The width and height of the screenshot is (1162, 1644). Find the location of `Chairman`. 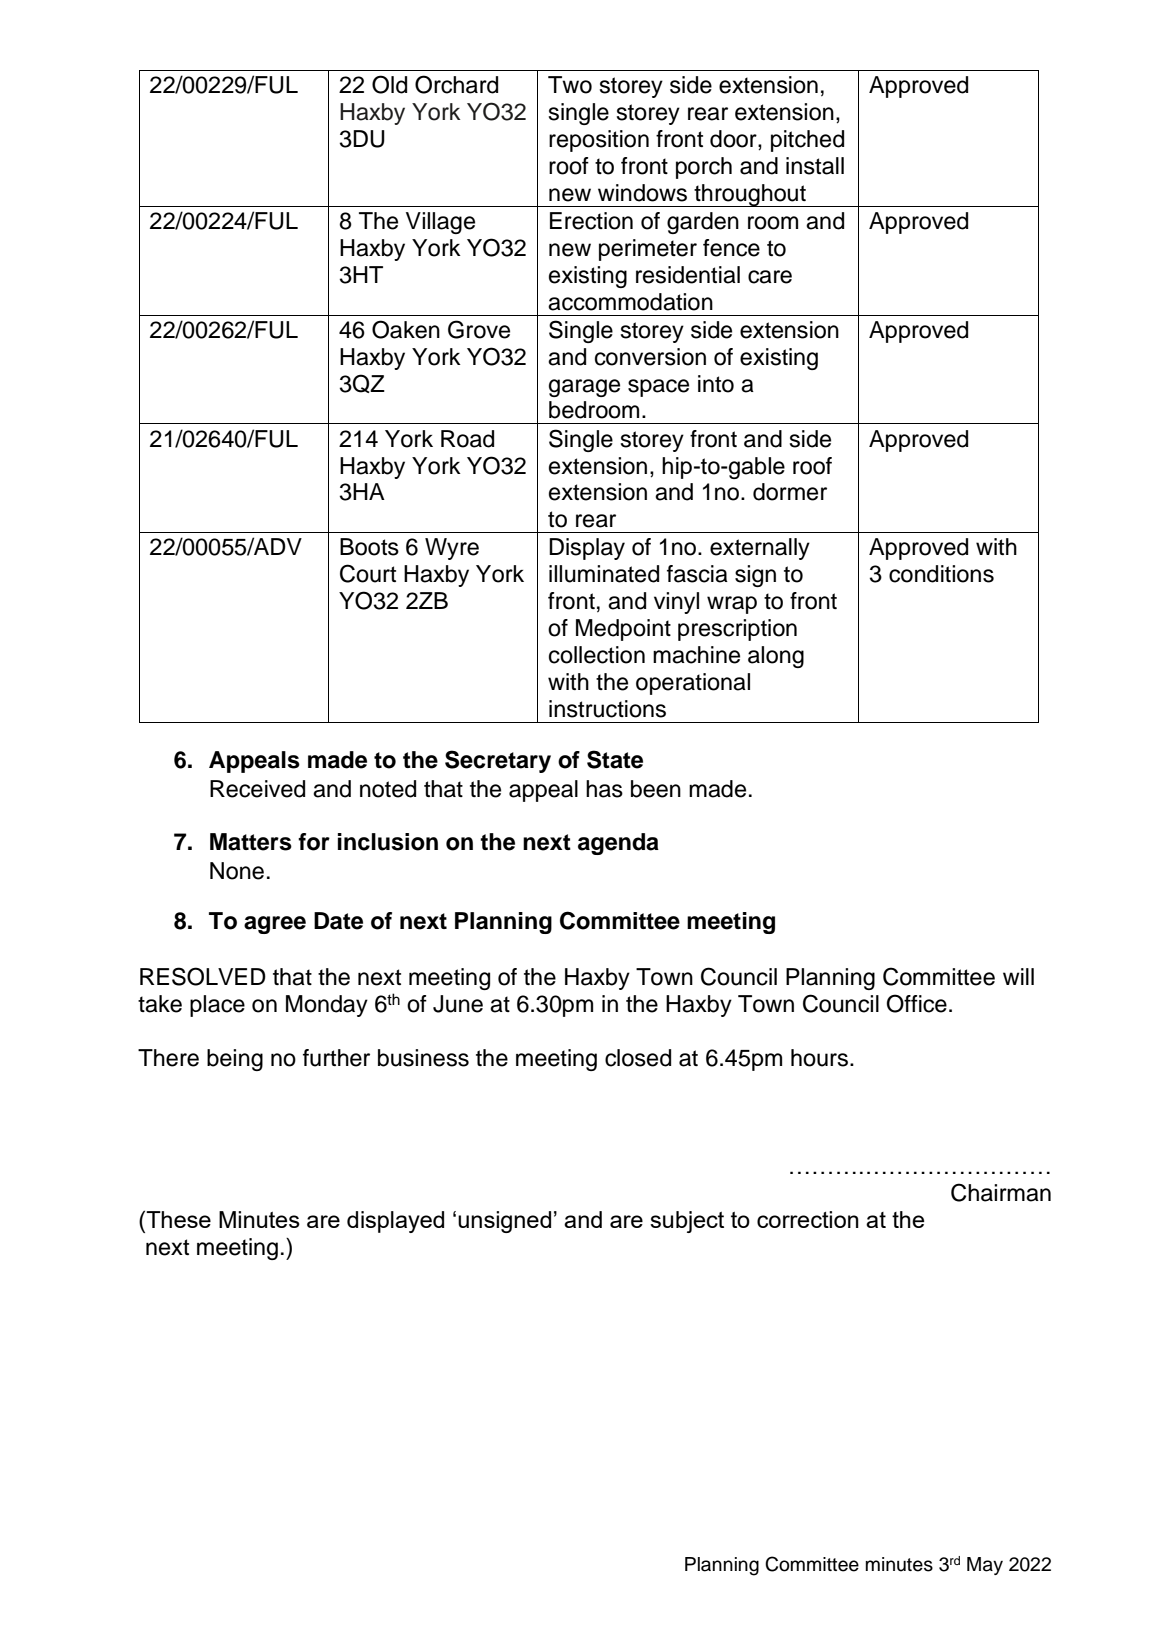

Chairman is located at coordinates (1001, 1192).
